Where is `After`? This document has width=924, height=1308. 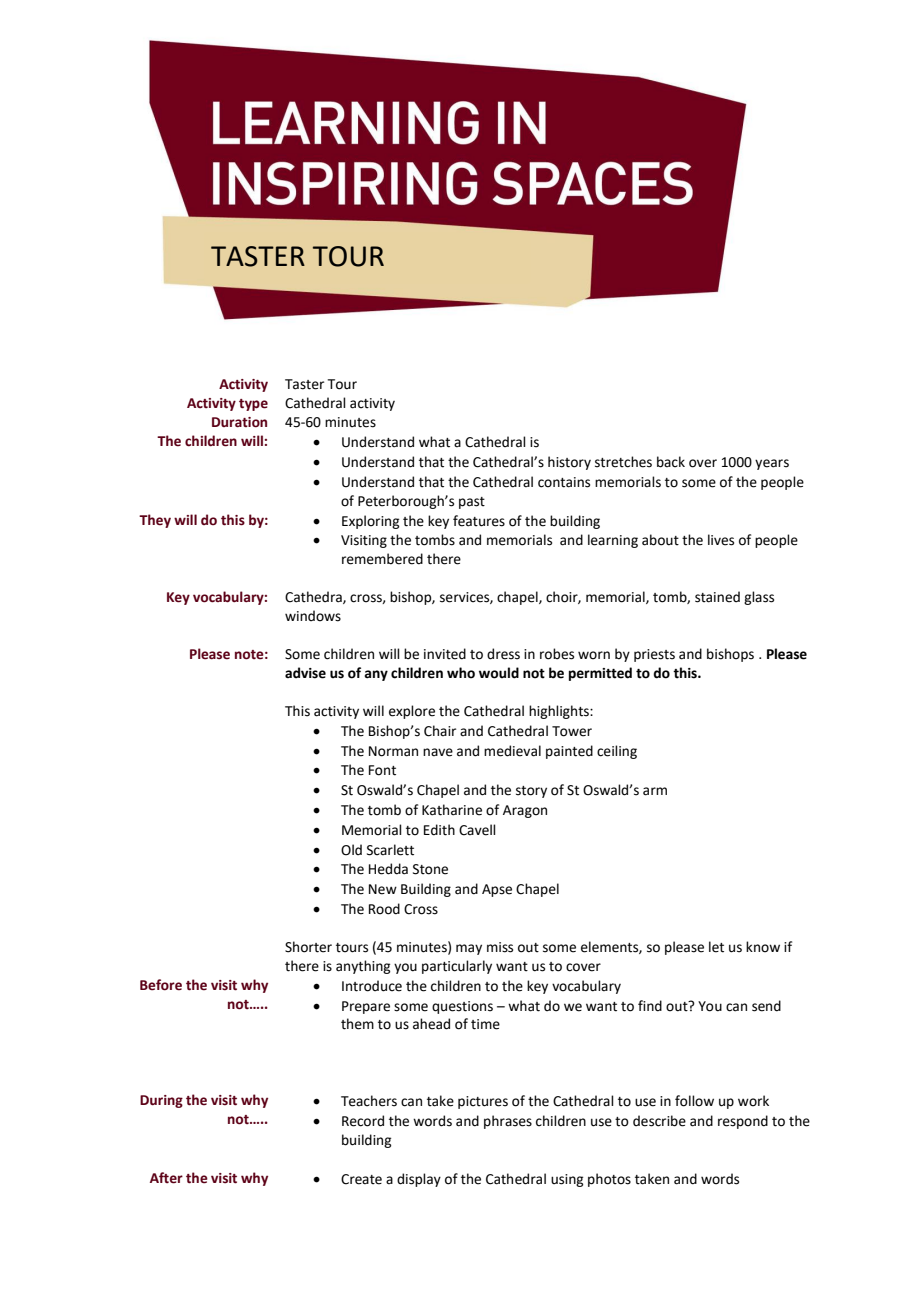
After is located at coordinates (166, 1178).
